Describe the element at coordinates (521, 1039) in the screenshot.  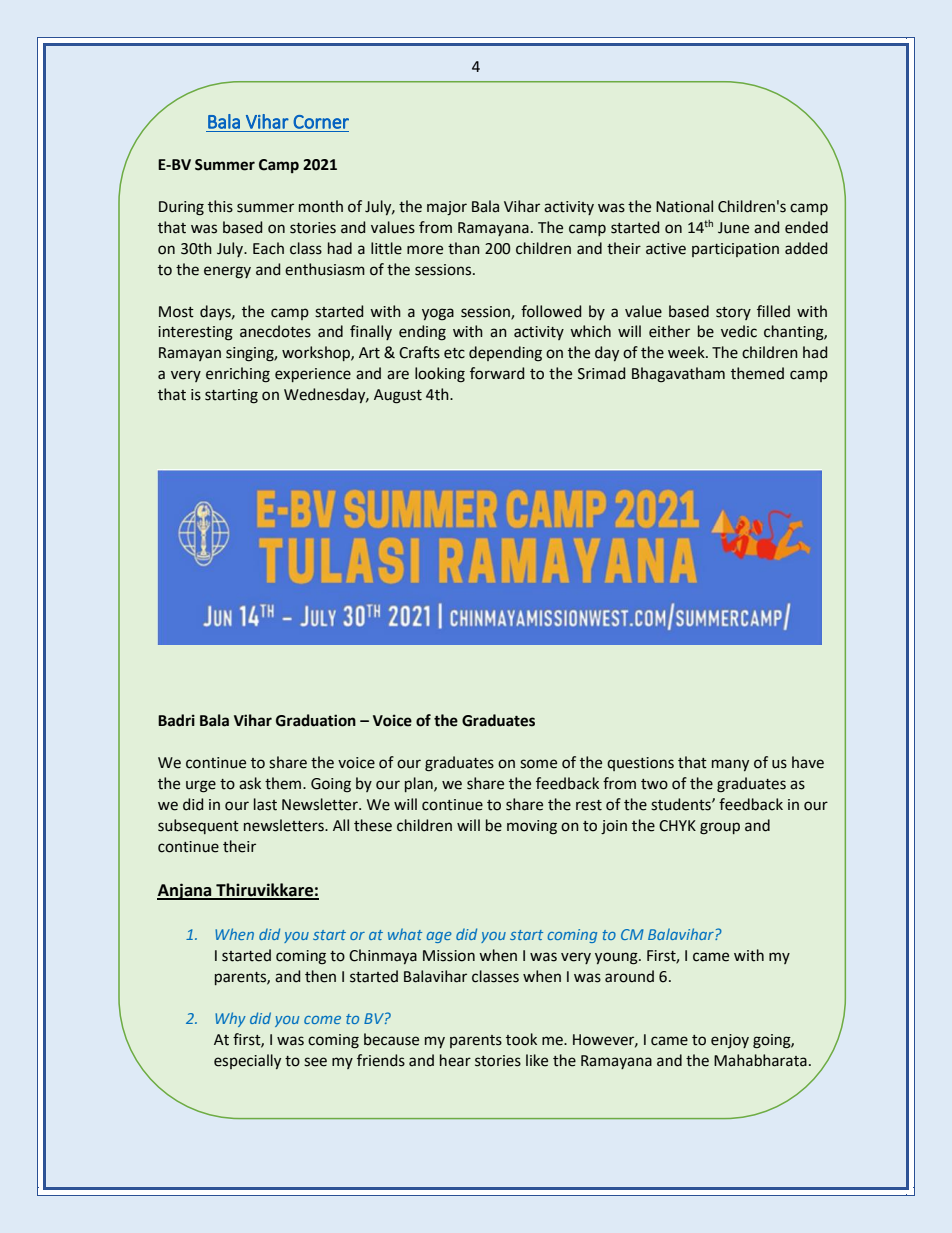
I see `took` at that location.
